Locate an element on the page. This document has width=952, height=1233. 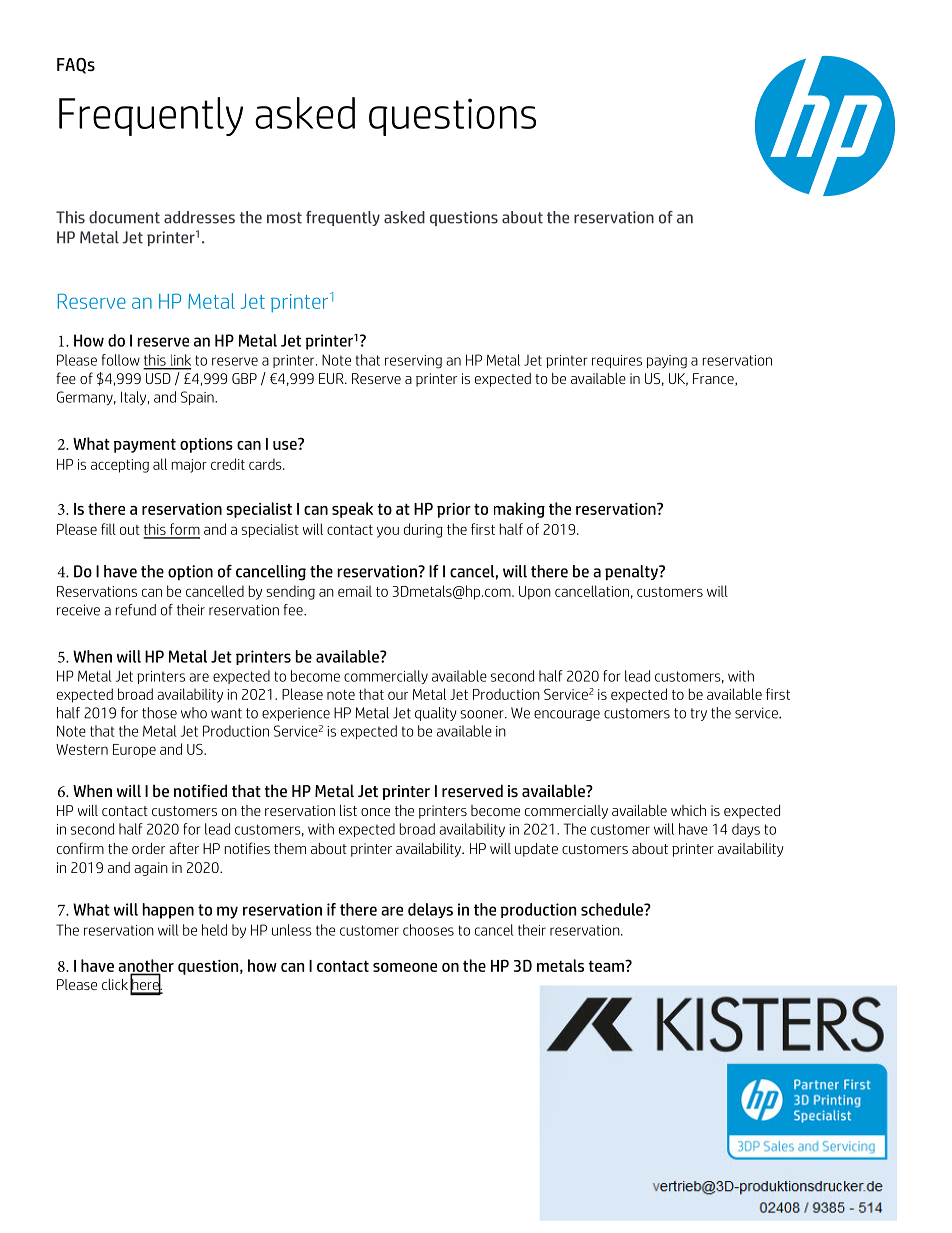
document is located at coordinates (124, 217).
